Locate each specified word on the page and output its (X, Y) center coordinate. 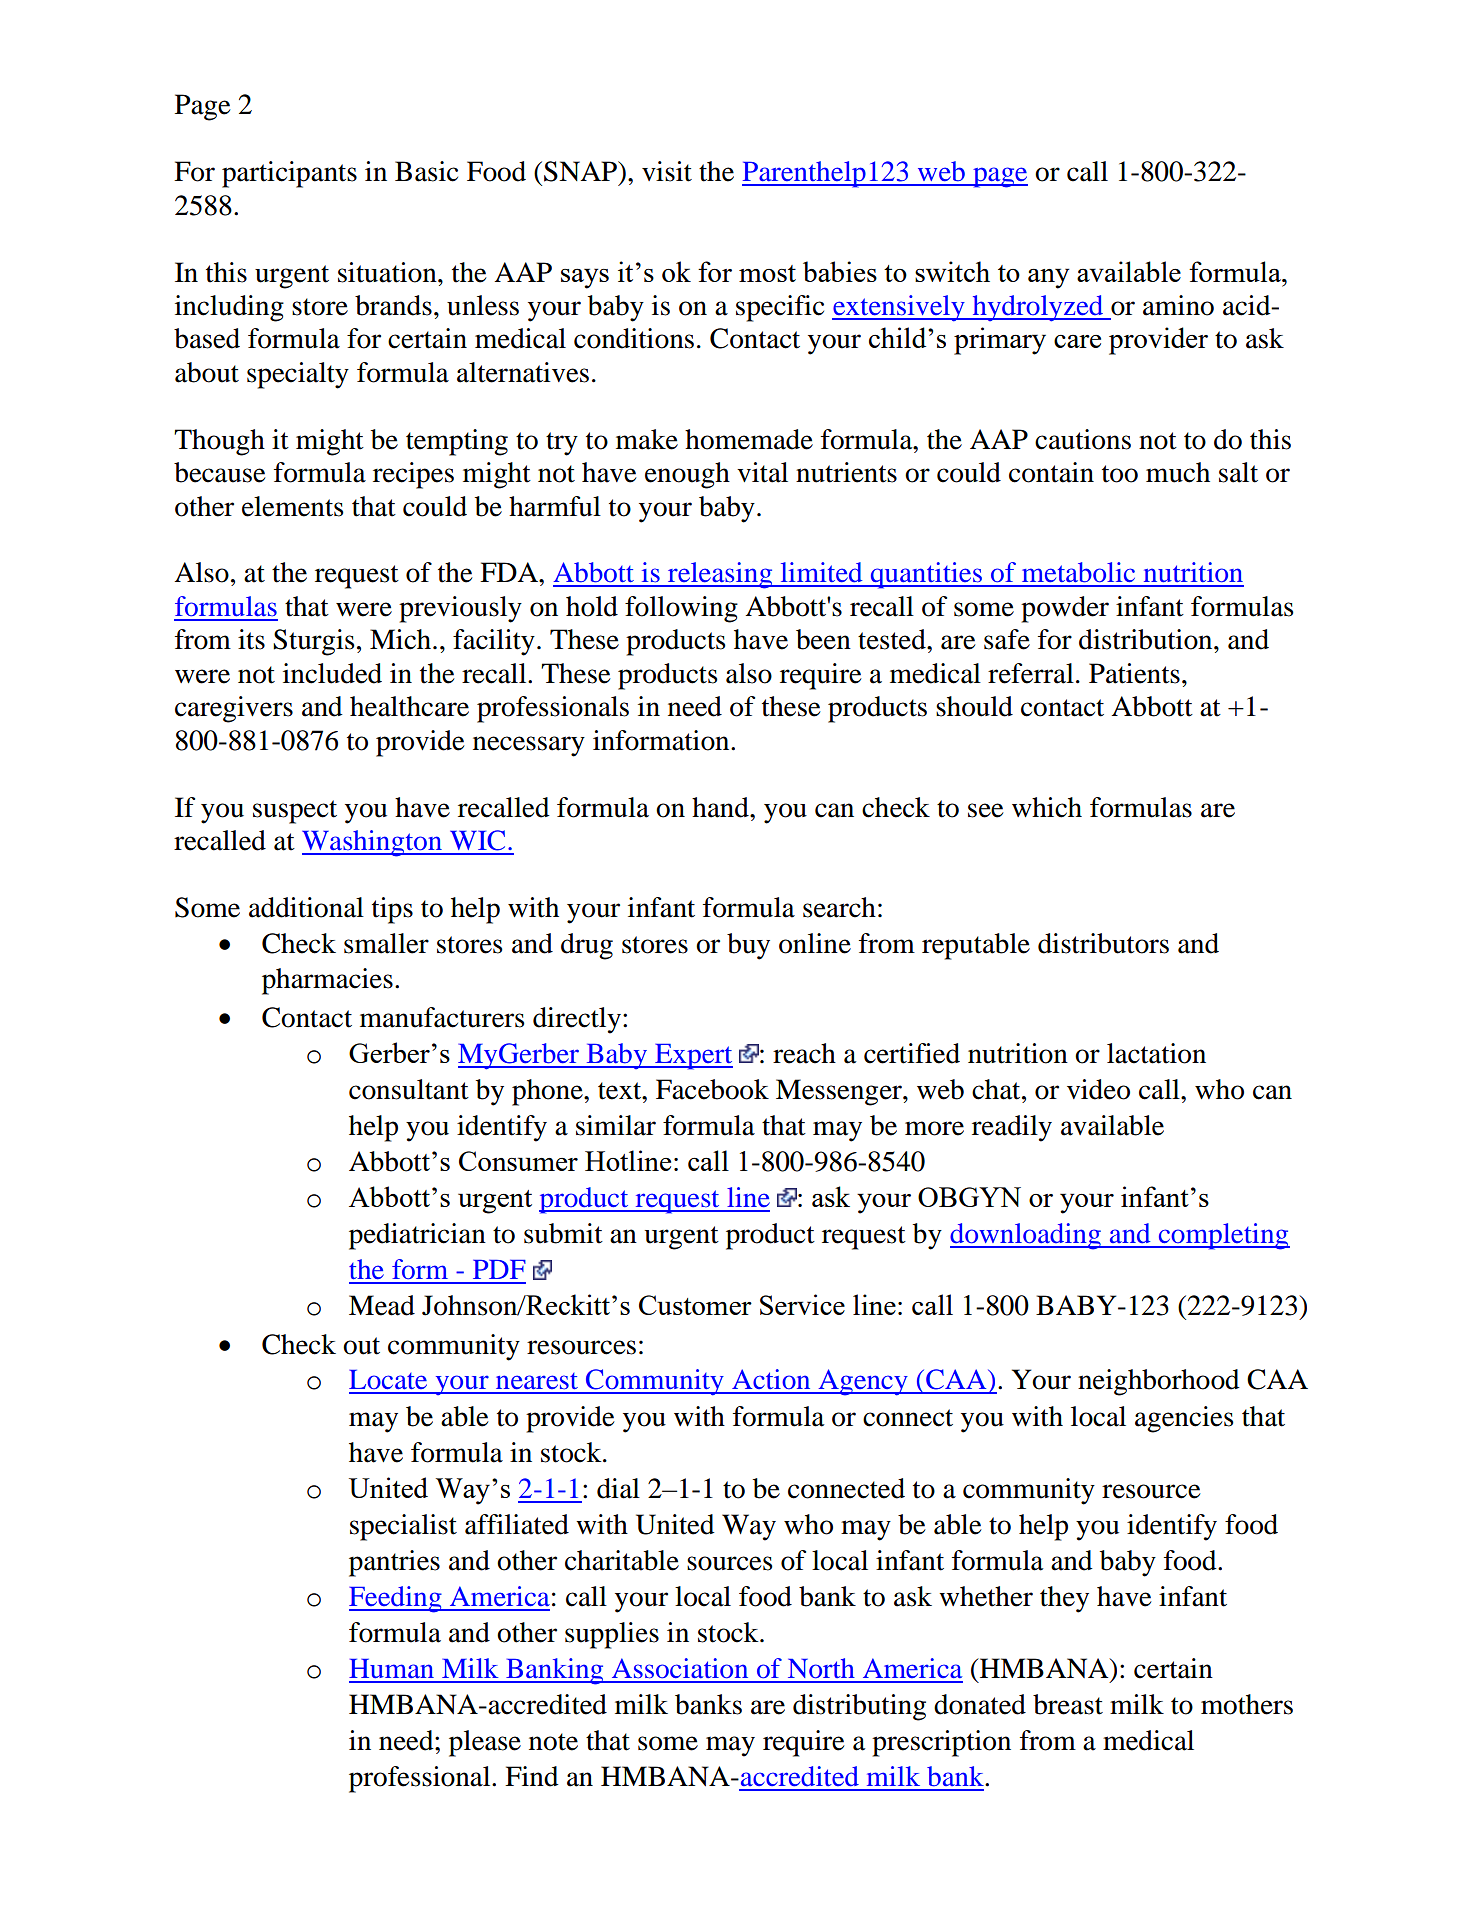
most (767, 273)
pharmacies (327, 981)
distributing (859, 1707)
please (485, 1743)
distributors (1103, 943)
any (1049, 278)
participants (289, 174)
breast (1068, 1704)
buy (748, 946)
